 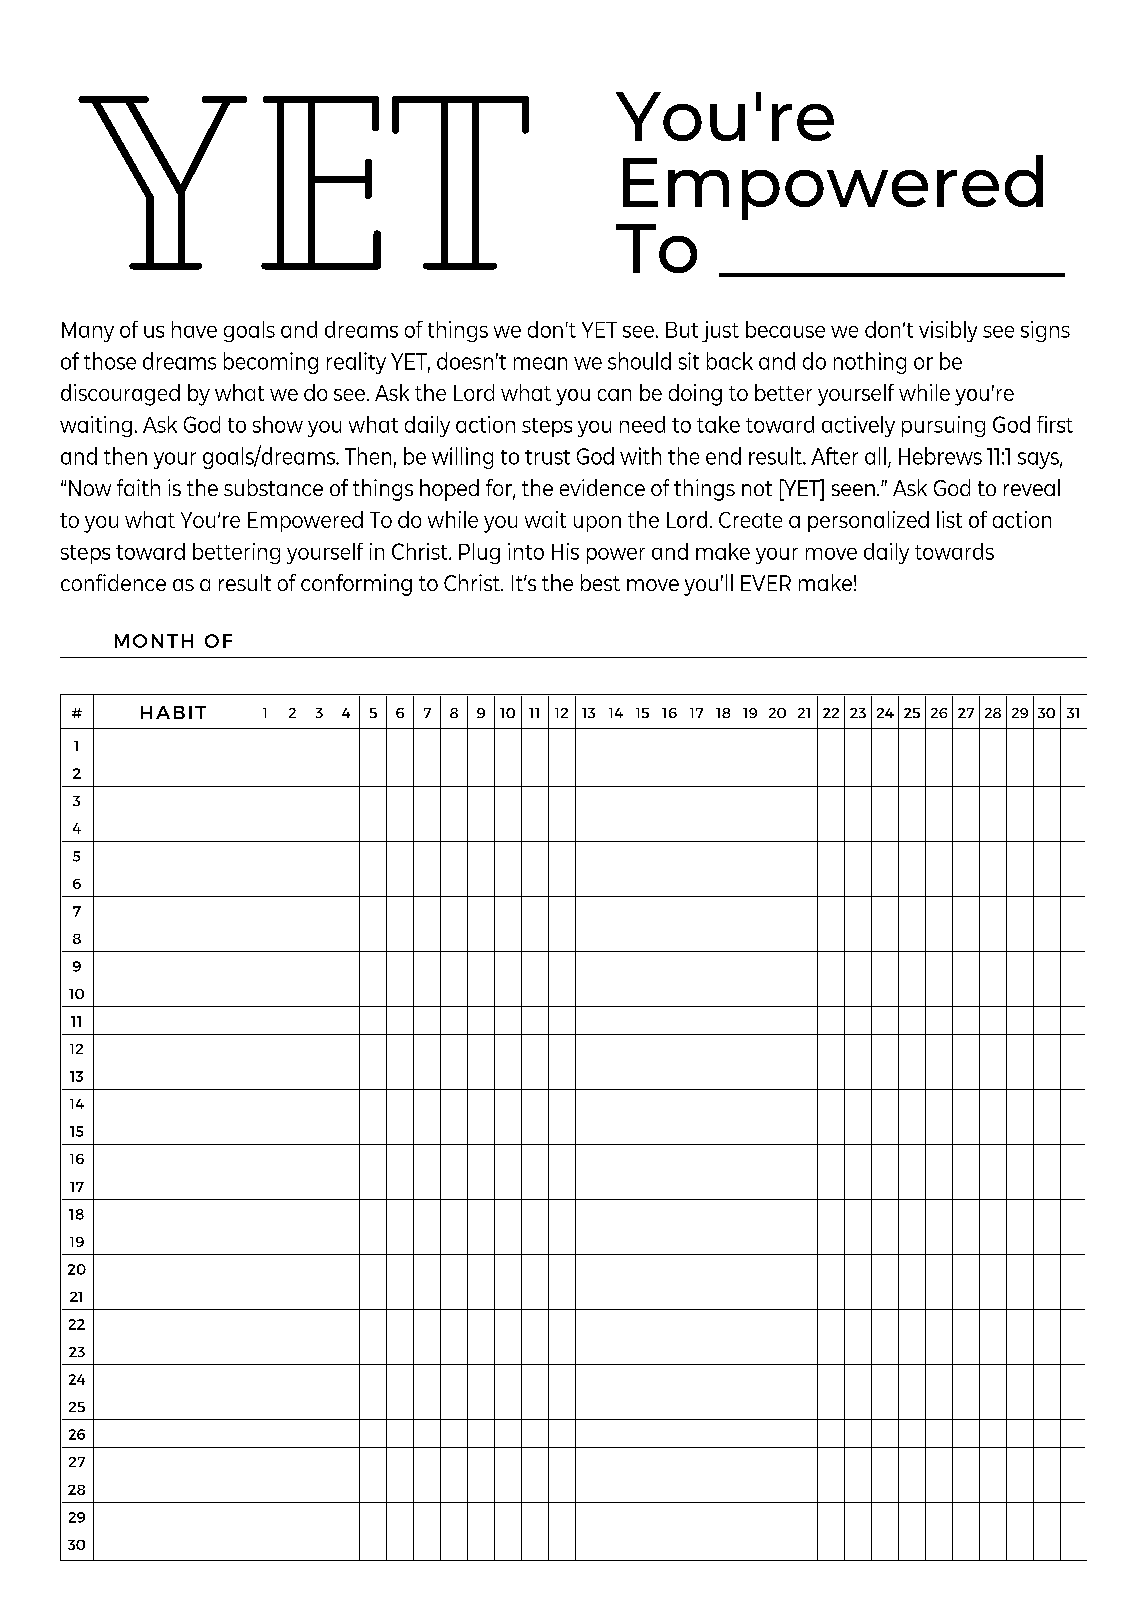 I want to click on Hebrews, so click(x=940, y=456).
